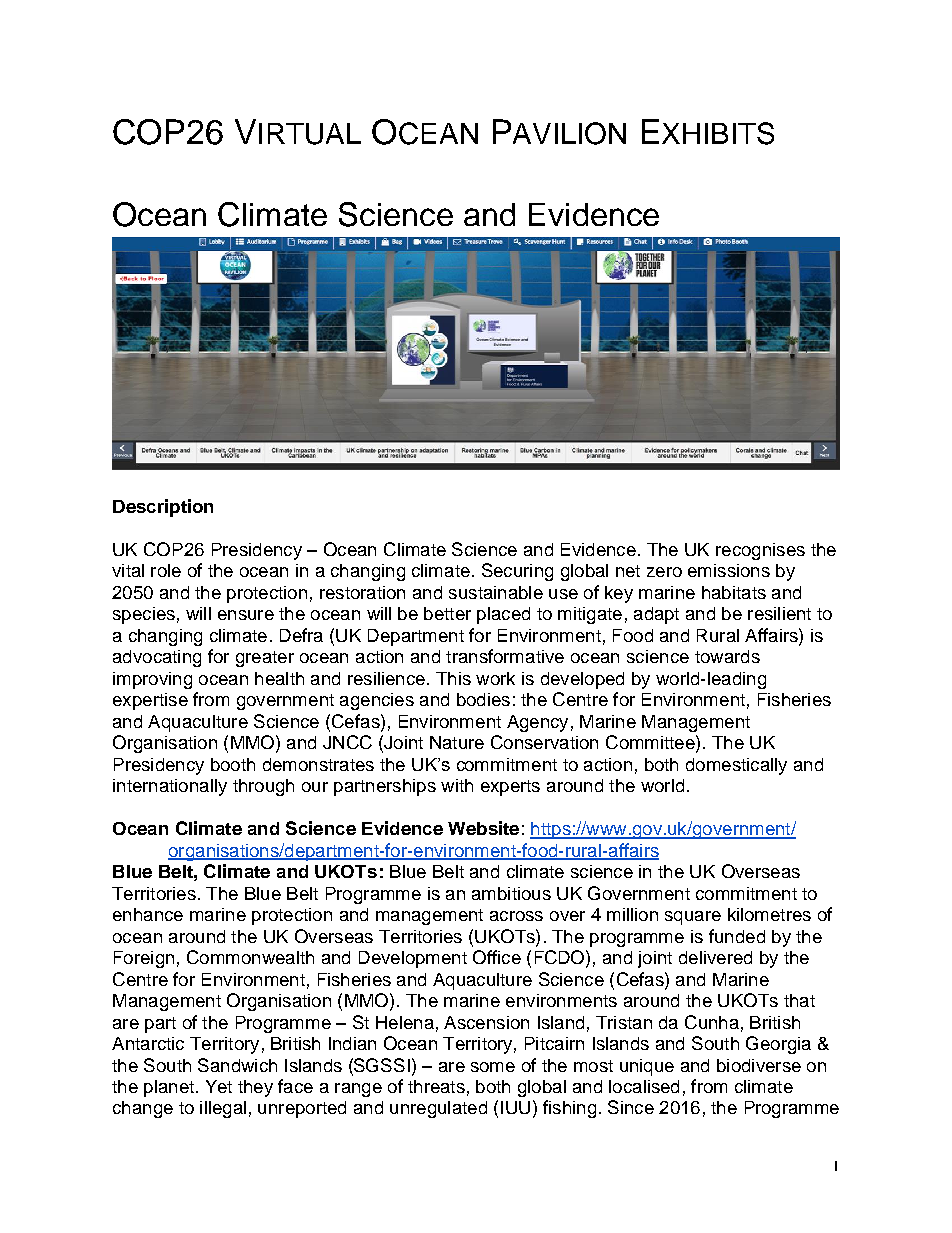  Describe the element at coordinates (736, 766) in the document. I see `domestically` at that location.
